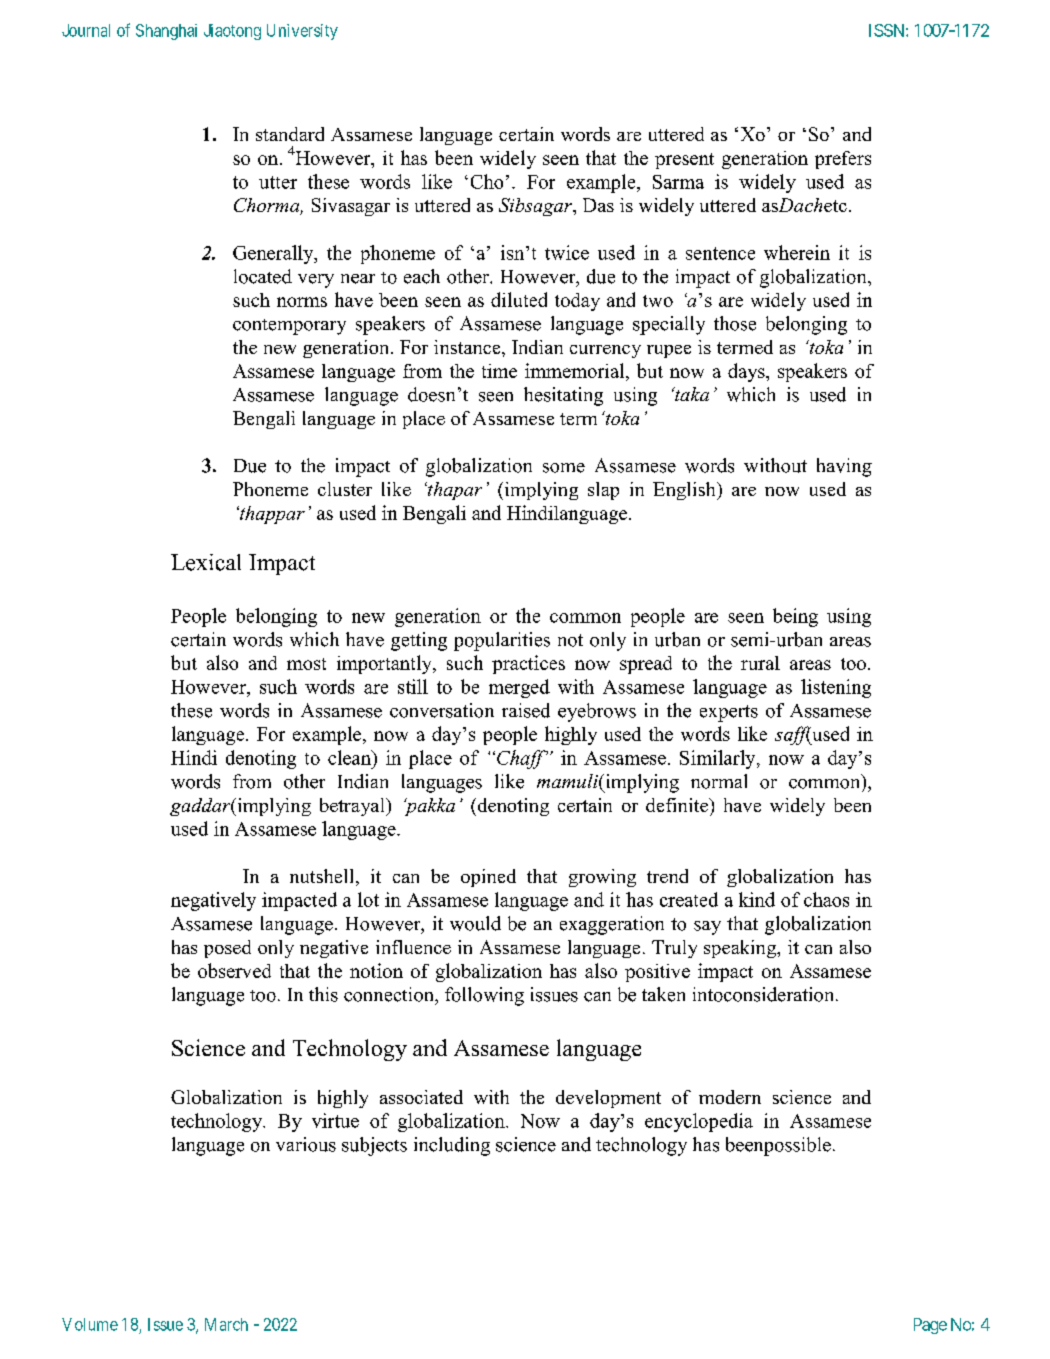 This screenshot has width=1050, height=1359. What do you see at coordinates (227, 949) in the screenshot?
I see `posed` at bounding box center [227, 949].
